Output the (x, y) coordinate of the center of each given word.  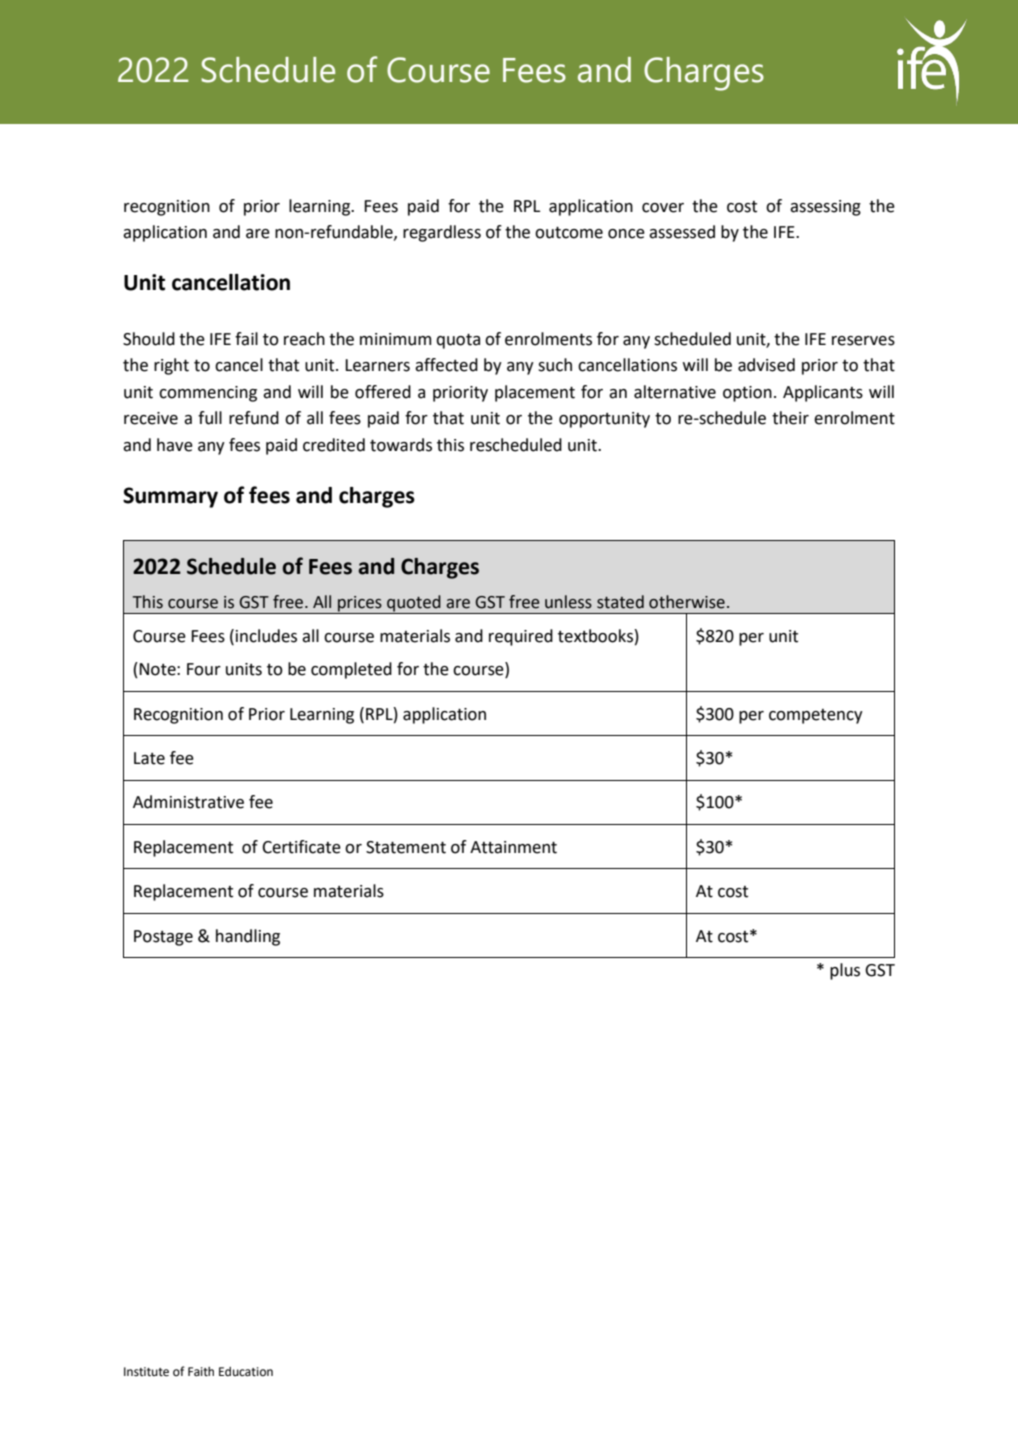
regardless (442, 233)
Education (246, 1372)
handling (248, 937)
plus (845, 971)
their (790, 418)
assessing (825, 208)
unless (568, 602)
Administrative (188, 802)
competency (816, 716)
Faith (201, 1372)
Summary (170, 497)
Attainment (513, 847)
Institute (146, 1372)
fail (246, 339)
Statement (406, 847)
